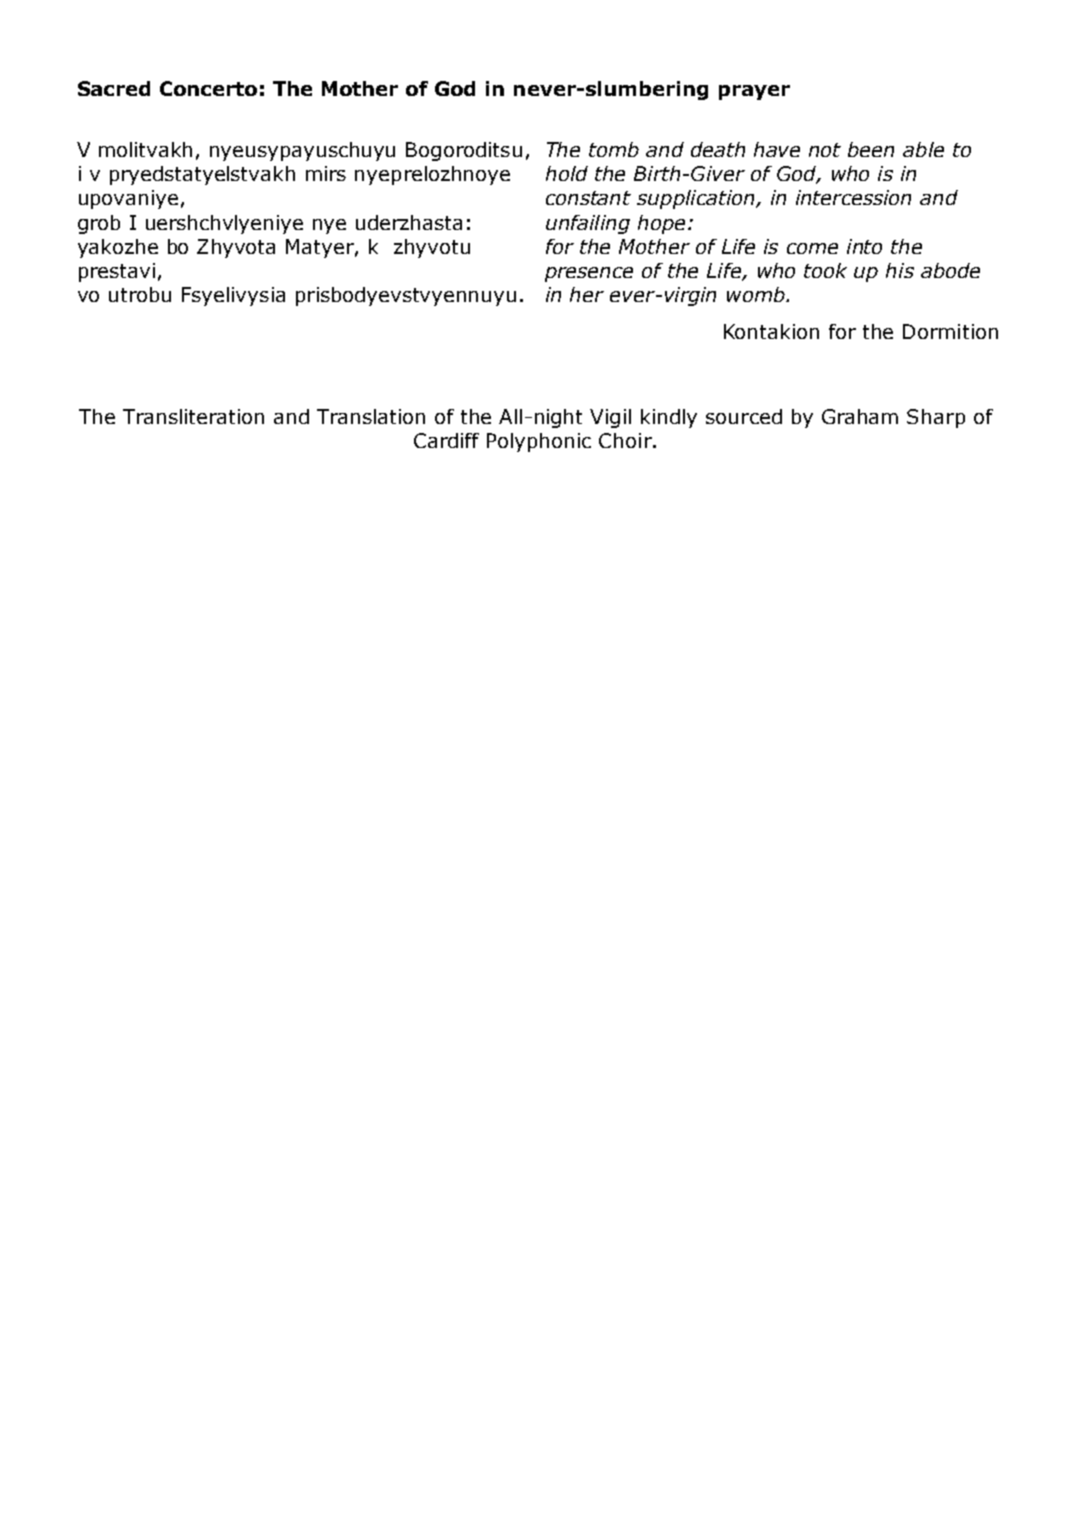  What do you see at coordinates (871, 149) in the screenshot?
I see `been` at bounding box center [871, 149].
